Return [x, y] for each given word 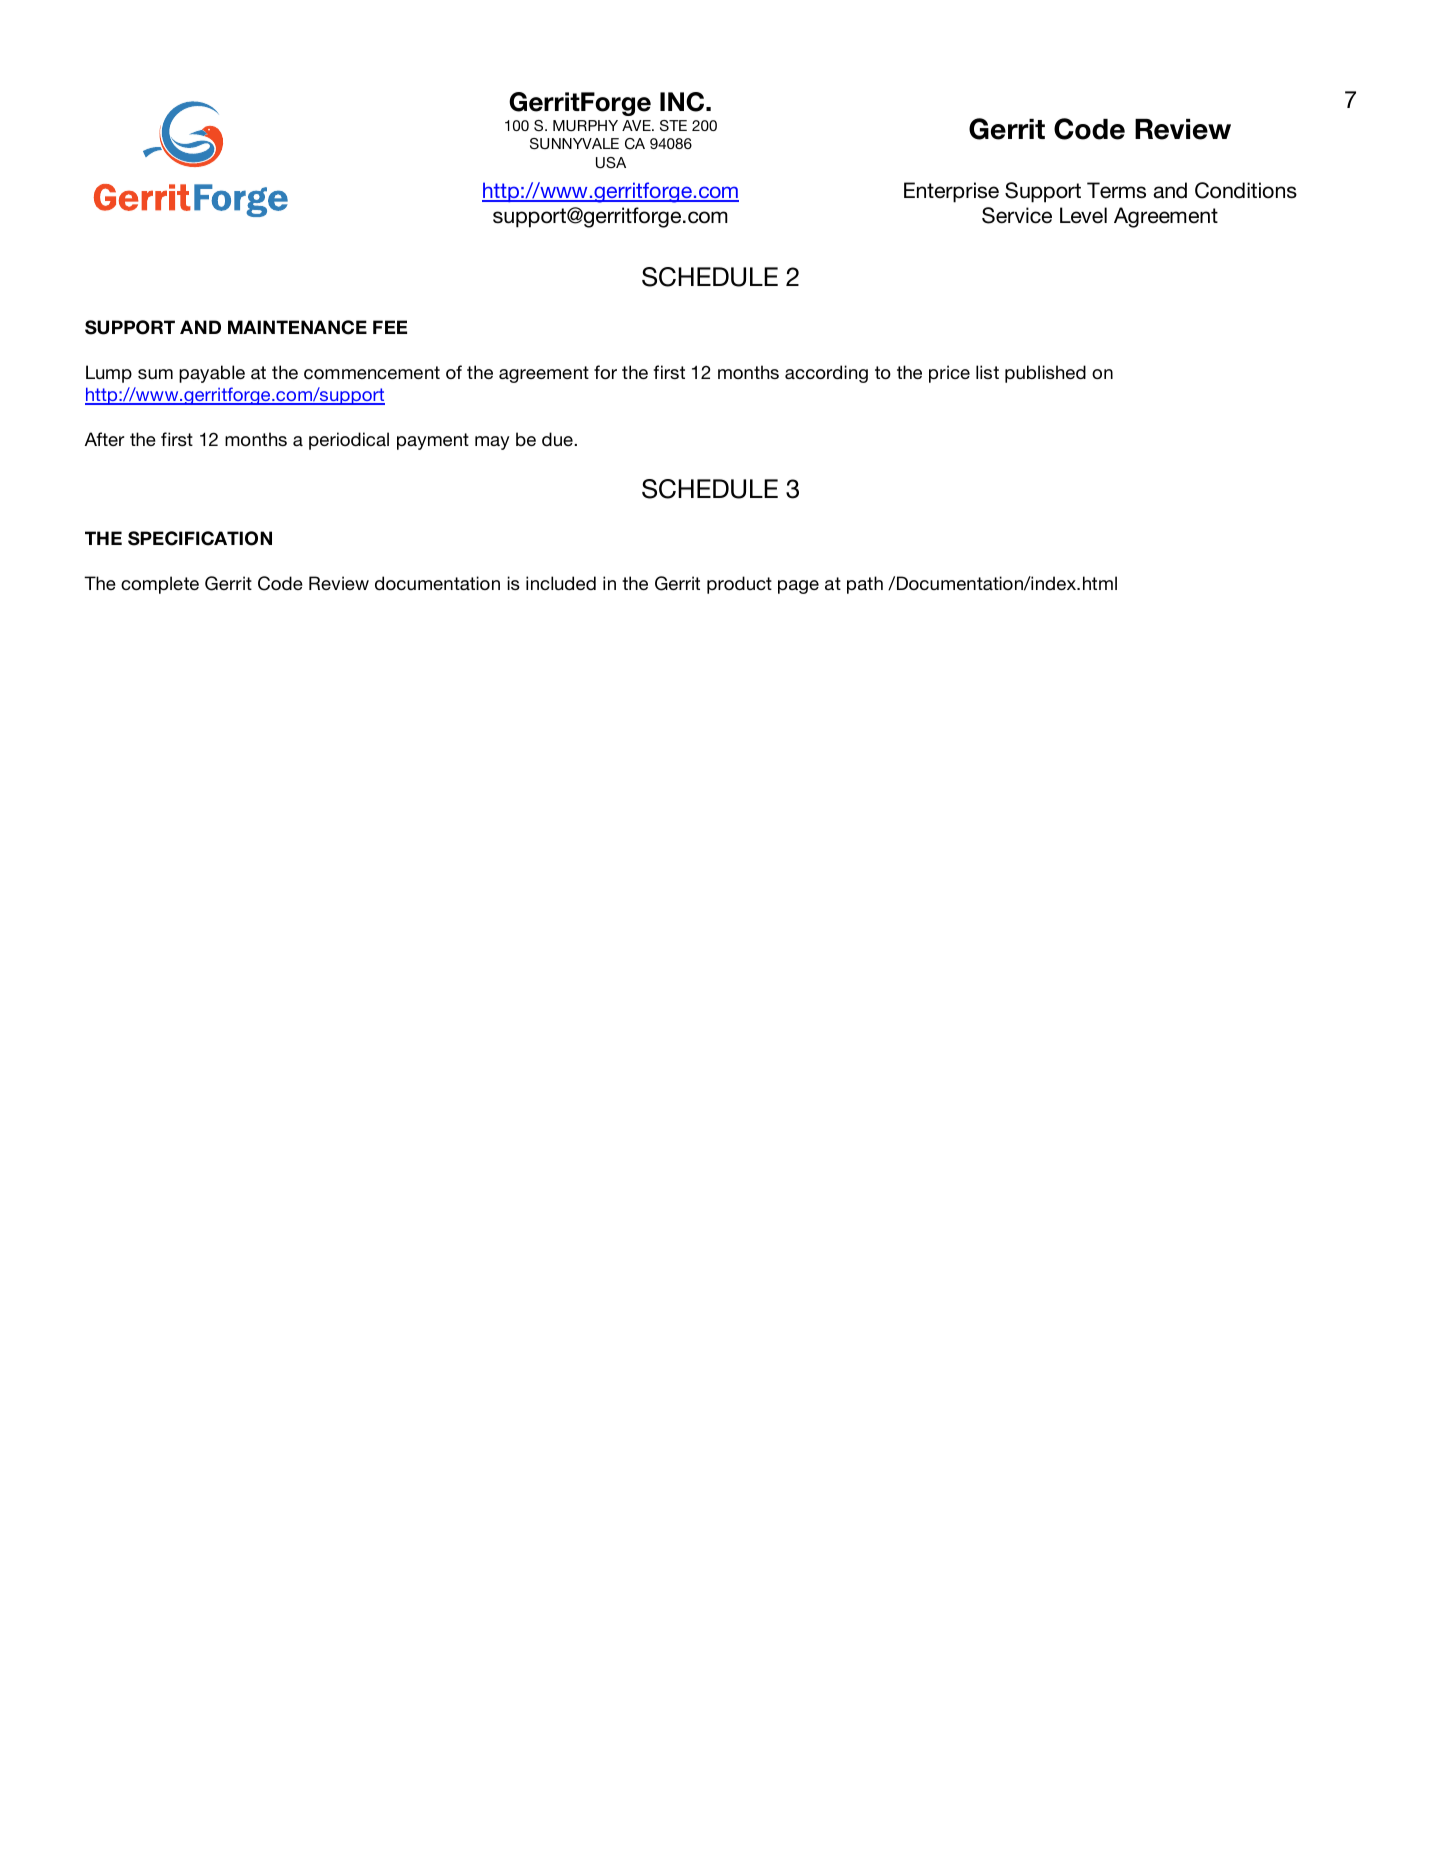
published [1045, 374]
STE [673, 126]
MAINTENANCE [297, 327]
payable [212, 374]
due [558, 439]
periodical [349, 441]
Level [1083, 215]
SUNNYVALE [574, 144]
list [987, 372]
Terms [1116, 190]
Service [1017, 215]
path [865, 585]
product [739, 585]
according [826, 374]
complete [160, 585]
